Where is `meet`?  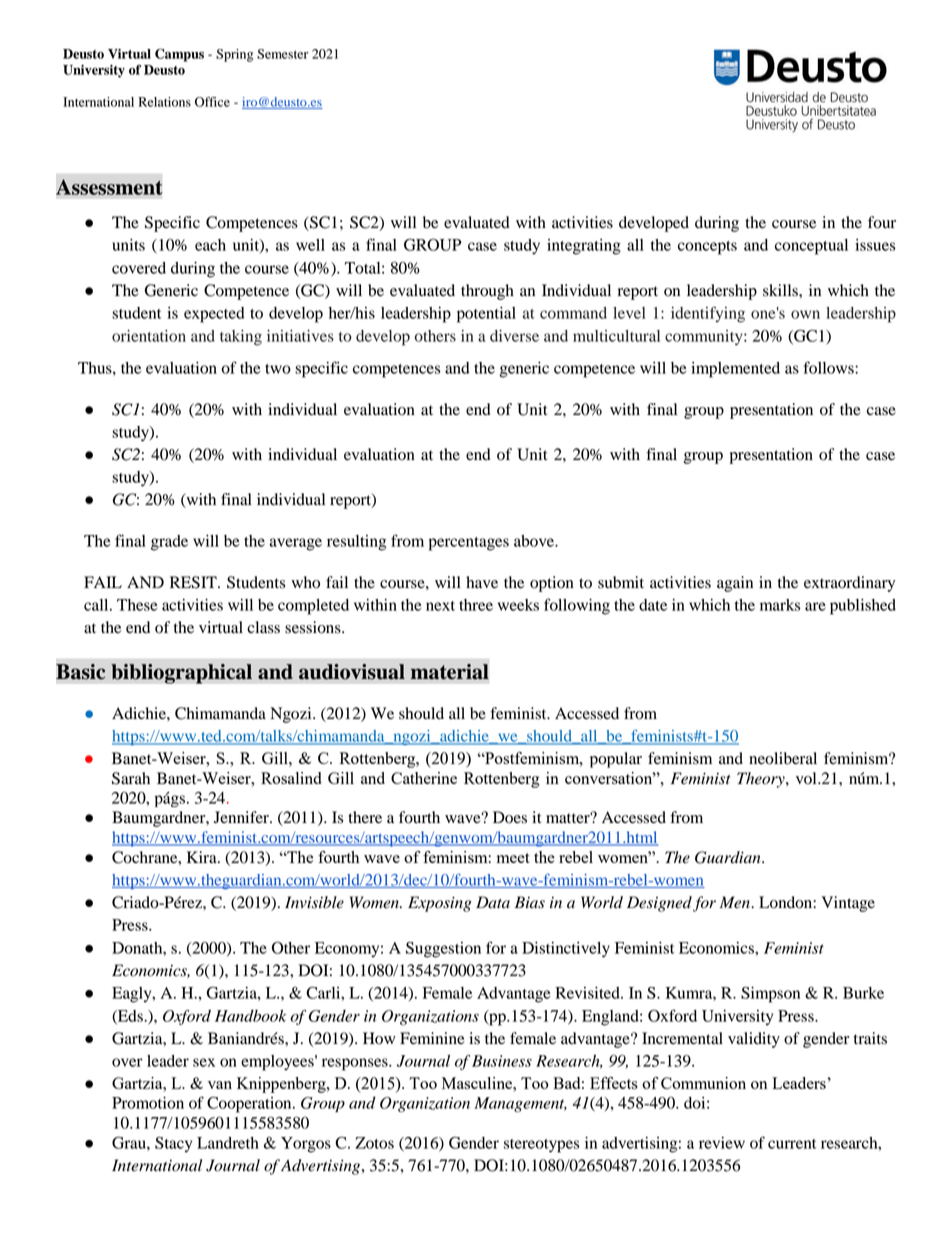
meet is located at coordinates (513, 858).
